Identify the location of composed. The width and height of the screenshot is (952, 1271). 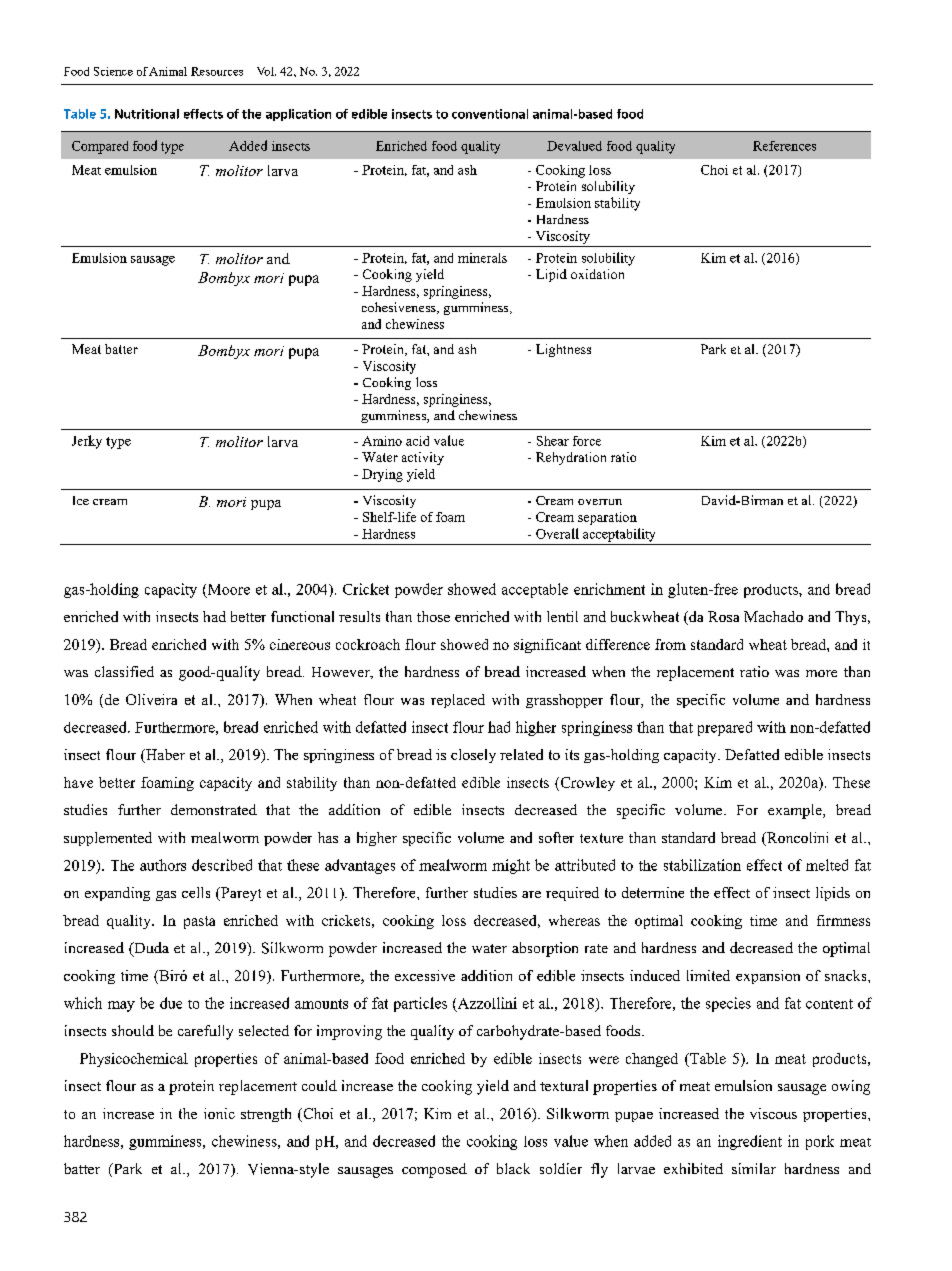
(434, 1170).
